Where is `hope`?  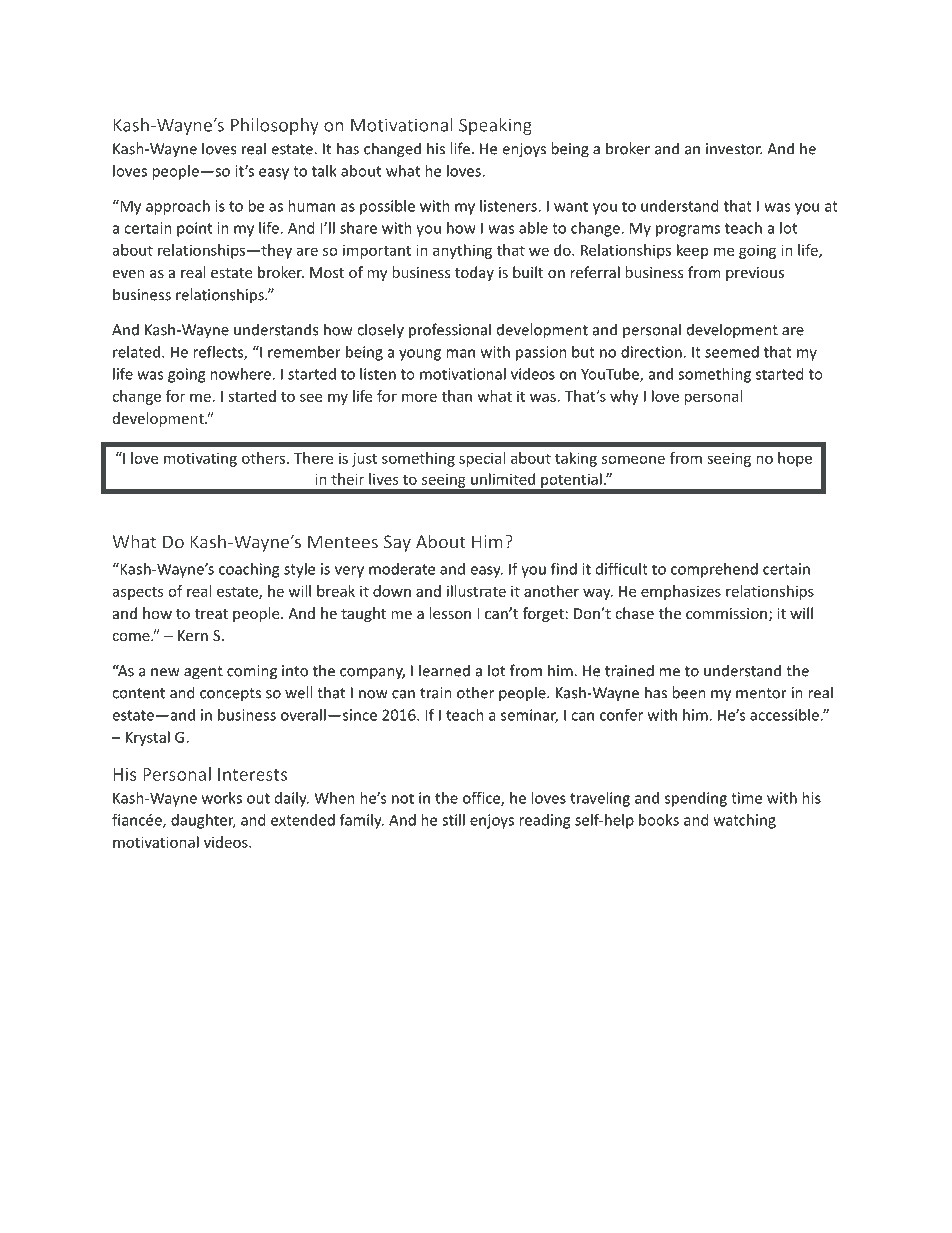 hope is located at coordinates (795, 459).
